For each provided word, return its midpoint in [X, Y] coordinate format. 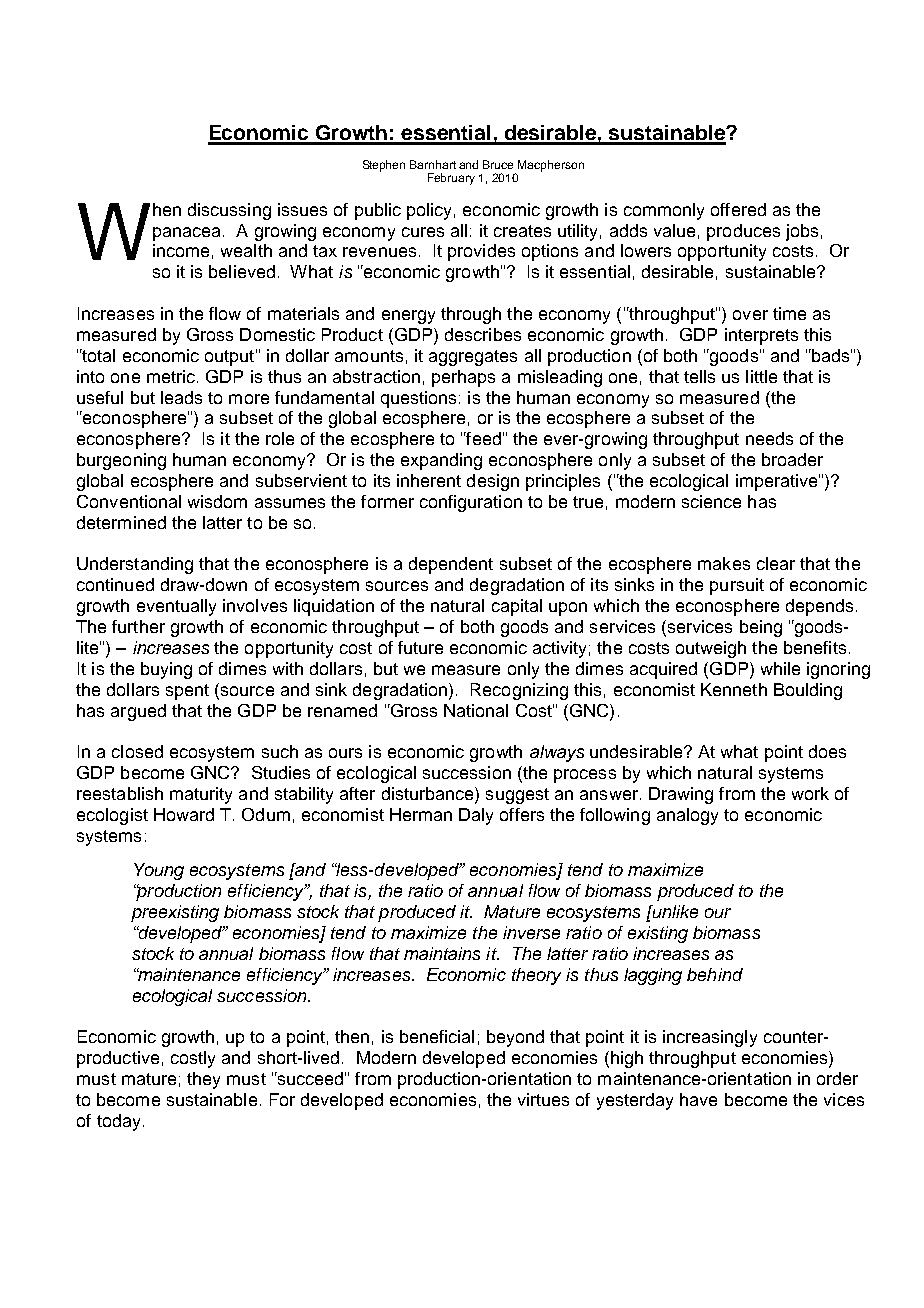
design [493, 482]
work [810, 793]
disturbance [429, 795]
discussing [229, 211]
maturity [201, 795]
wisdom [217, 501]
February [451, 179]
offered [738, 209]
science [711, 501]
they [203, 1080]
